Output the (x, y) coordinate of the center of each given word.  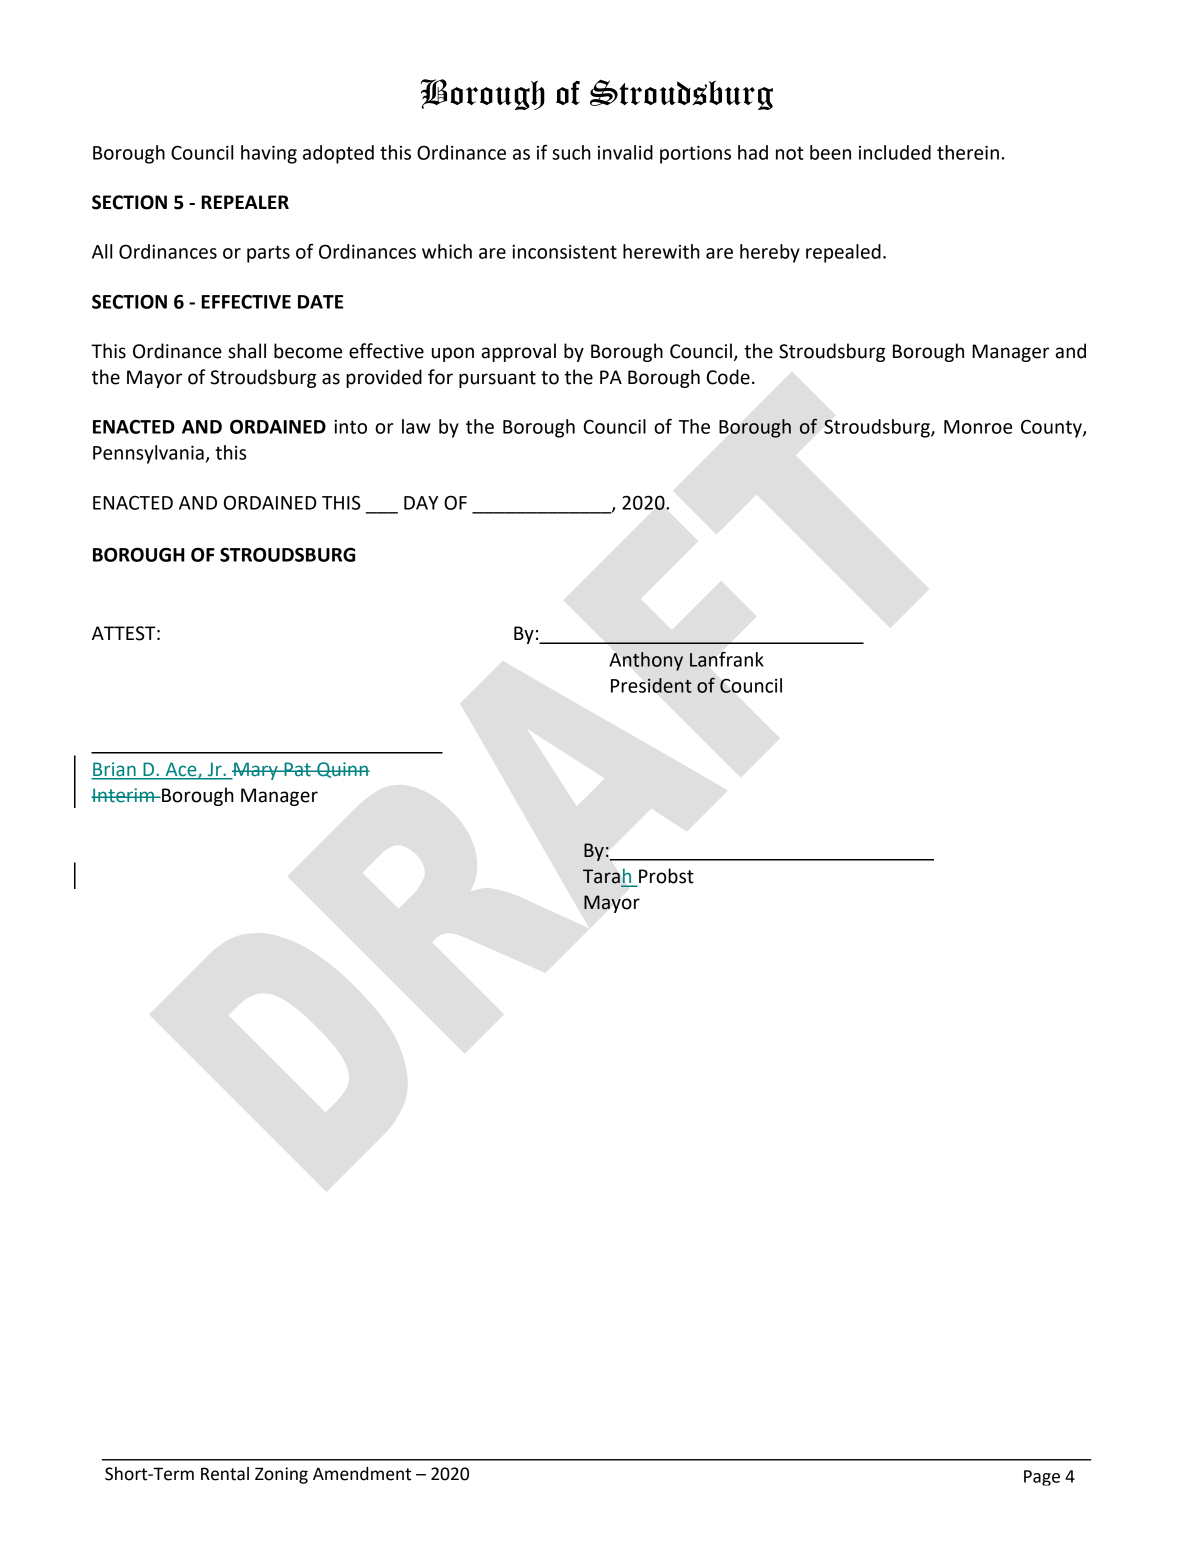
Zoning (281, 1475)
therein (968, 152)
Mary (256, 771)
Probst (666, 876)
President (651, 685)
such (571, 152)
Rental (225, 1474)
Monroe (978, 427)
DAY (421, 503)
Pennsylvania (148, 454)
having (269, 154)
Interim (124, 795)
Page (1042, 1478)
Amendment (362, 1474)
